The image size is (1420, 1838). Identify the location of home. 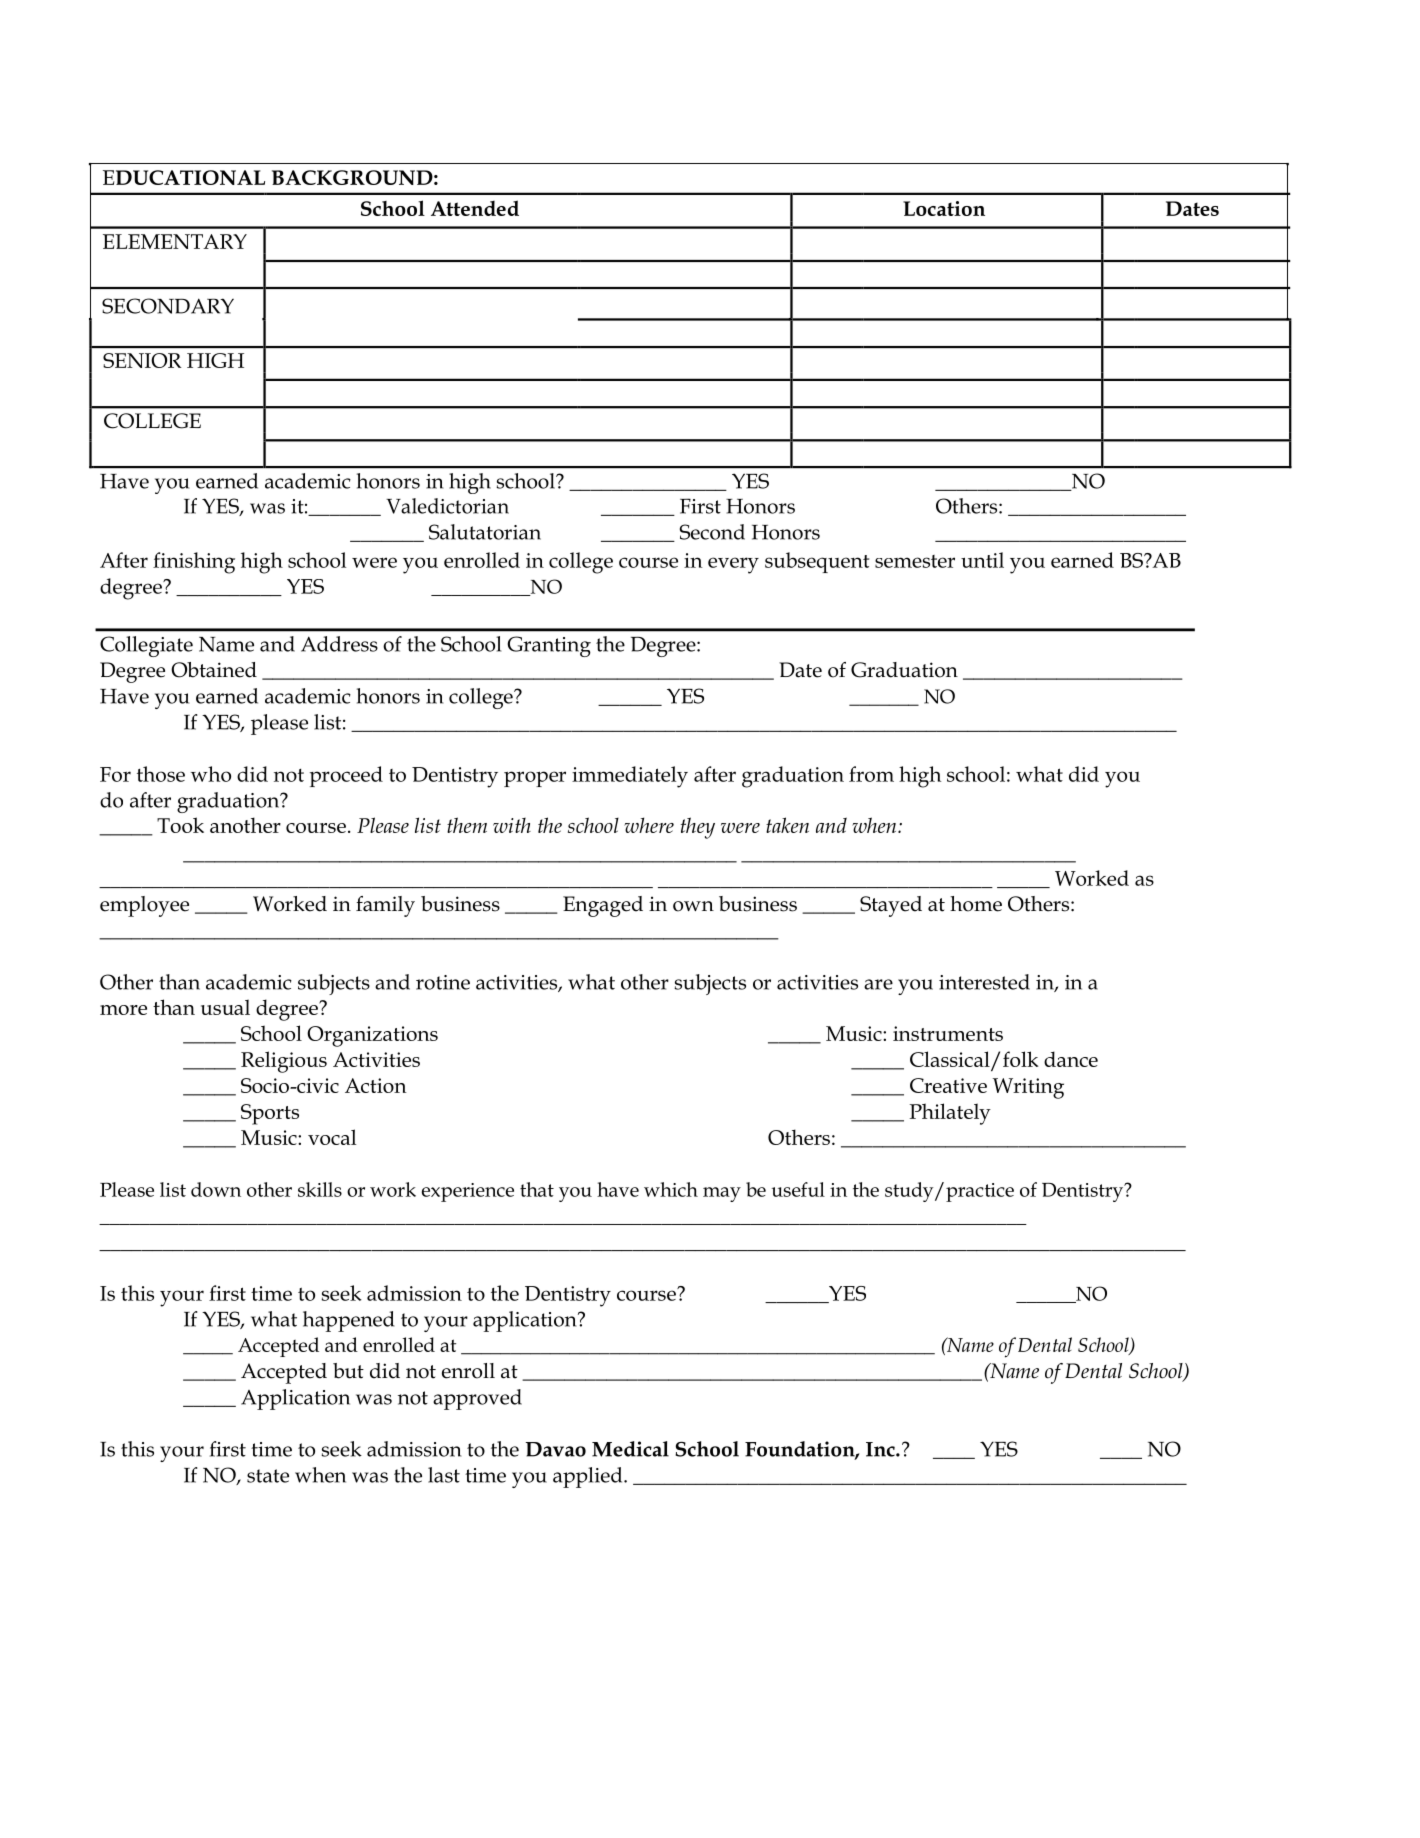
(976, 904).
